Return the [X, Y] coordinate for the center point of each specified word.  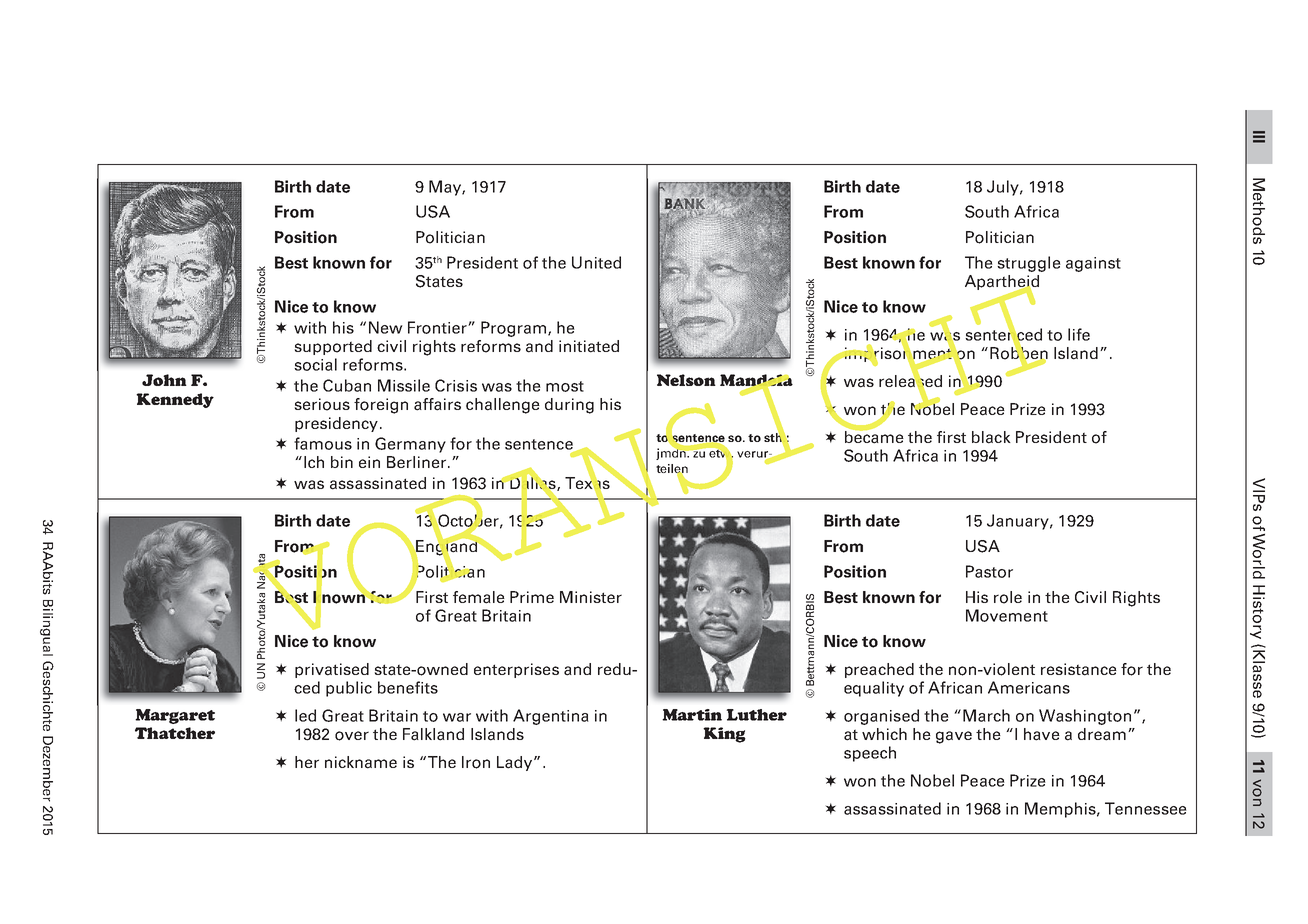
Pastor [989, 571]
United [596, 262]
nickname [361, 762]
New [386, 327]
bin [342, 462]
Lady [516, 763]
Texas [587, 483]
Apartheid [1002, 284]
